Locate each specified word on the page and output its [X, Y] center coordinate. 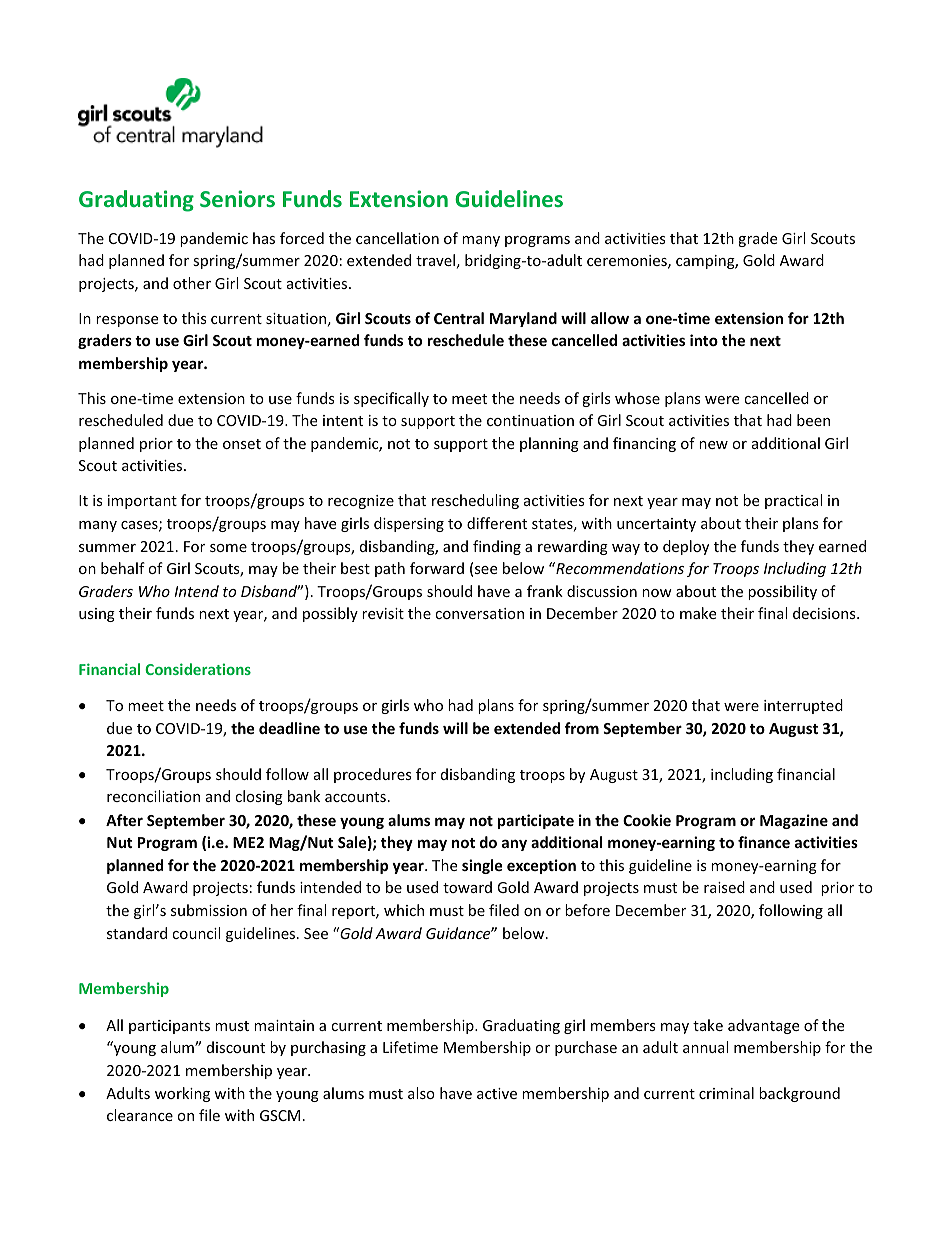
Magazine [794, 821]
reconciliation [153, 796]
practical [793, 501]
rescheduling [475, 501]
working [182, 1094]
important [142, 502]
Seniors [237, 198]
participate [536, 821]
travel [435, 260]
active [497, 1093]
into [704, 340]
